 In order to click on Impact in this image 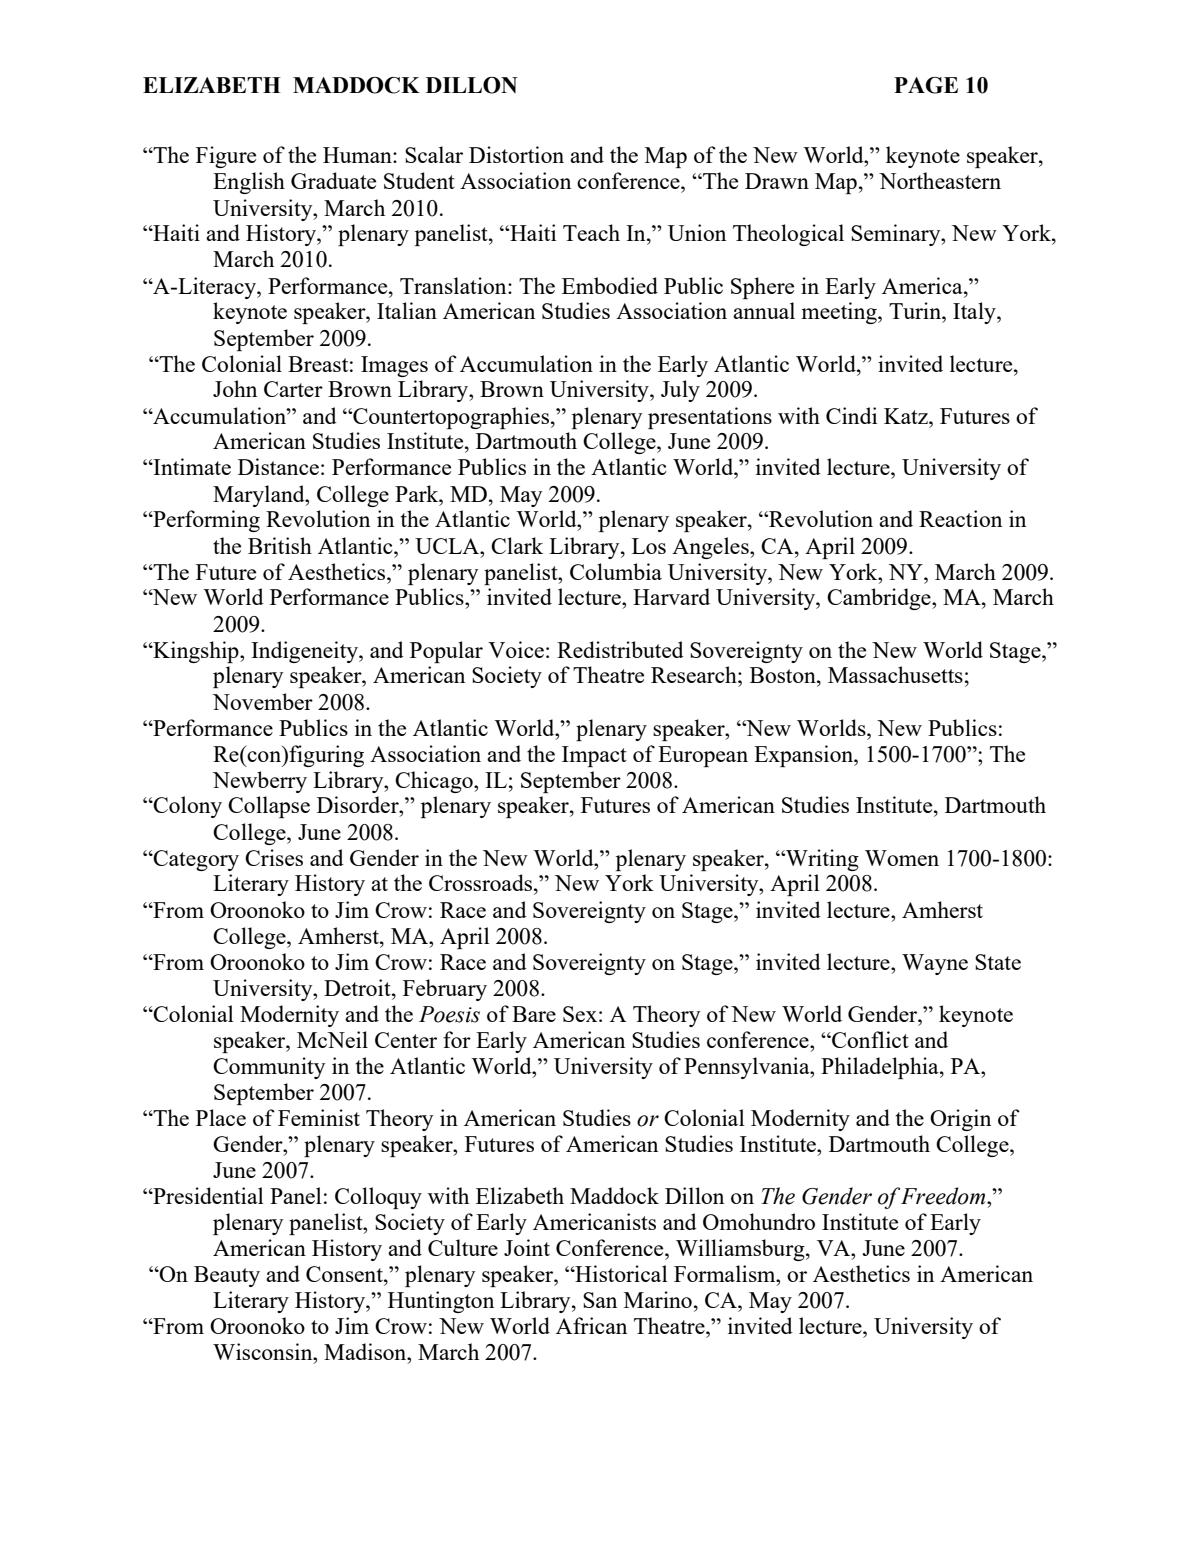, I will do `click(594, 756)`.
